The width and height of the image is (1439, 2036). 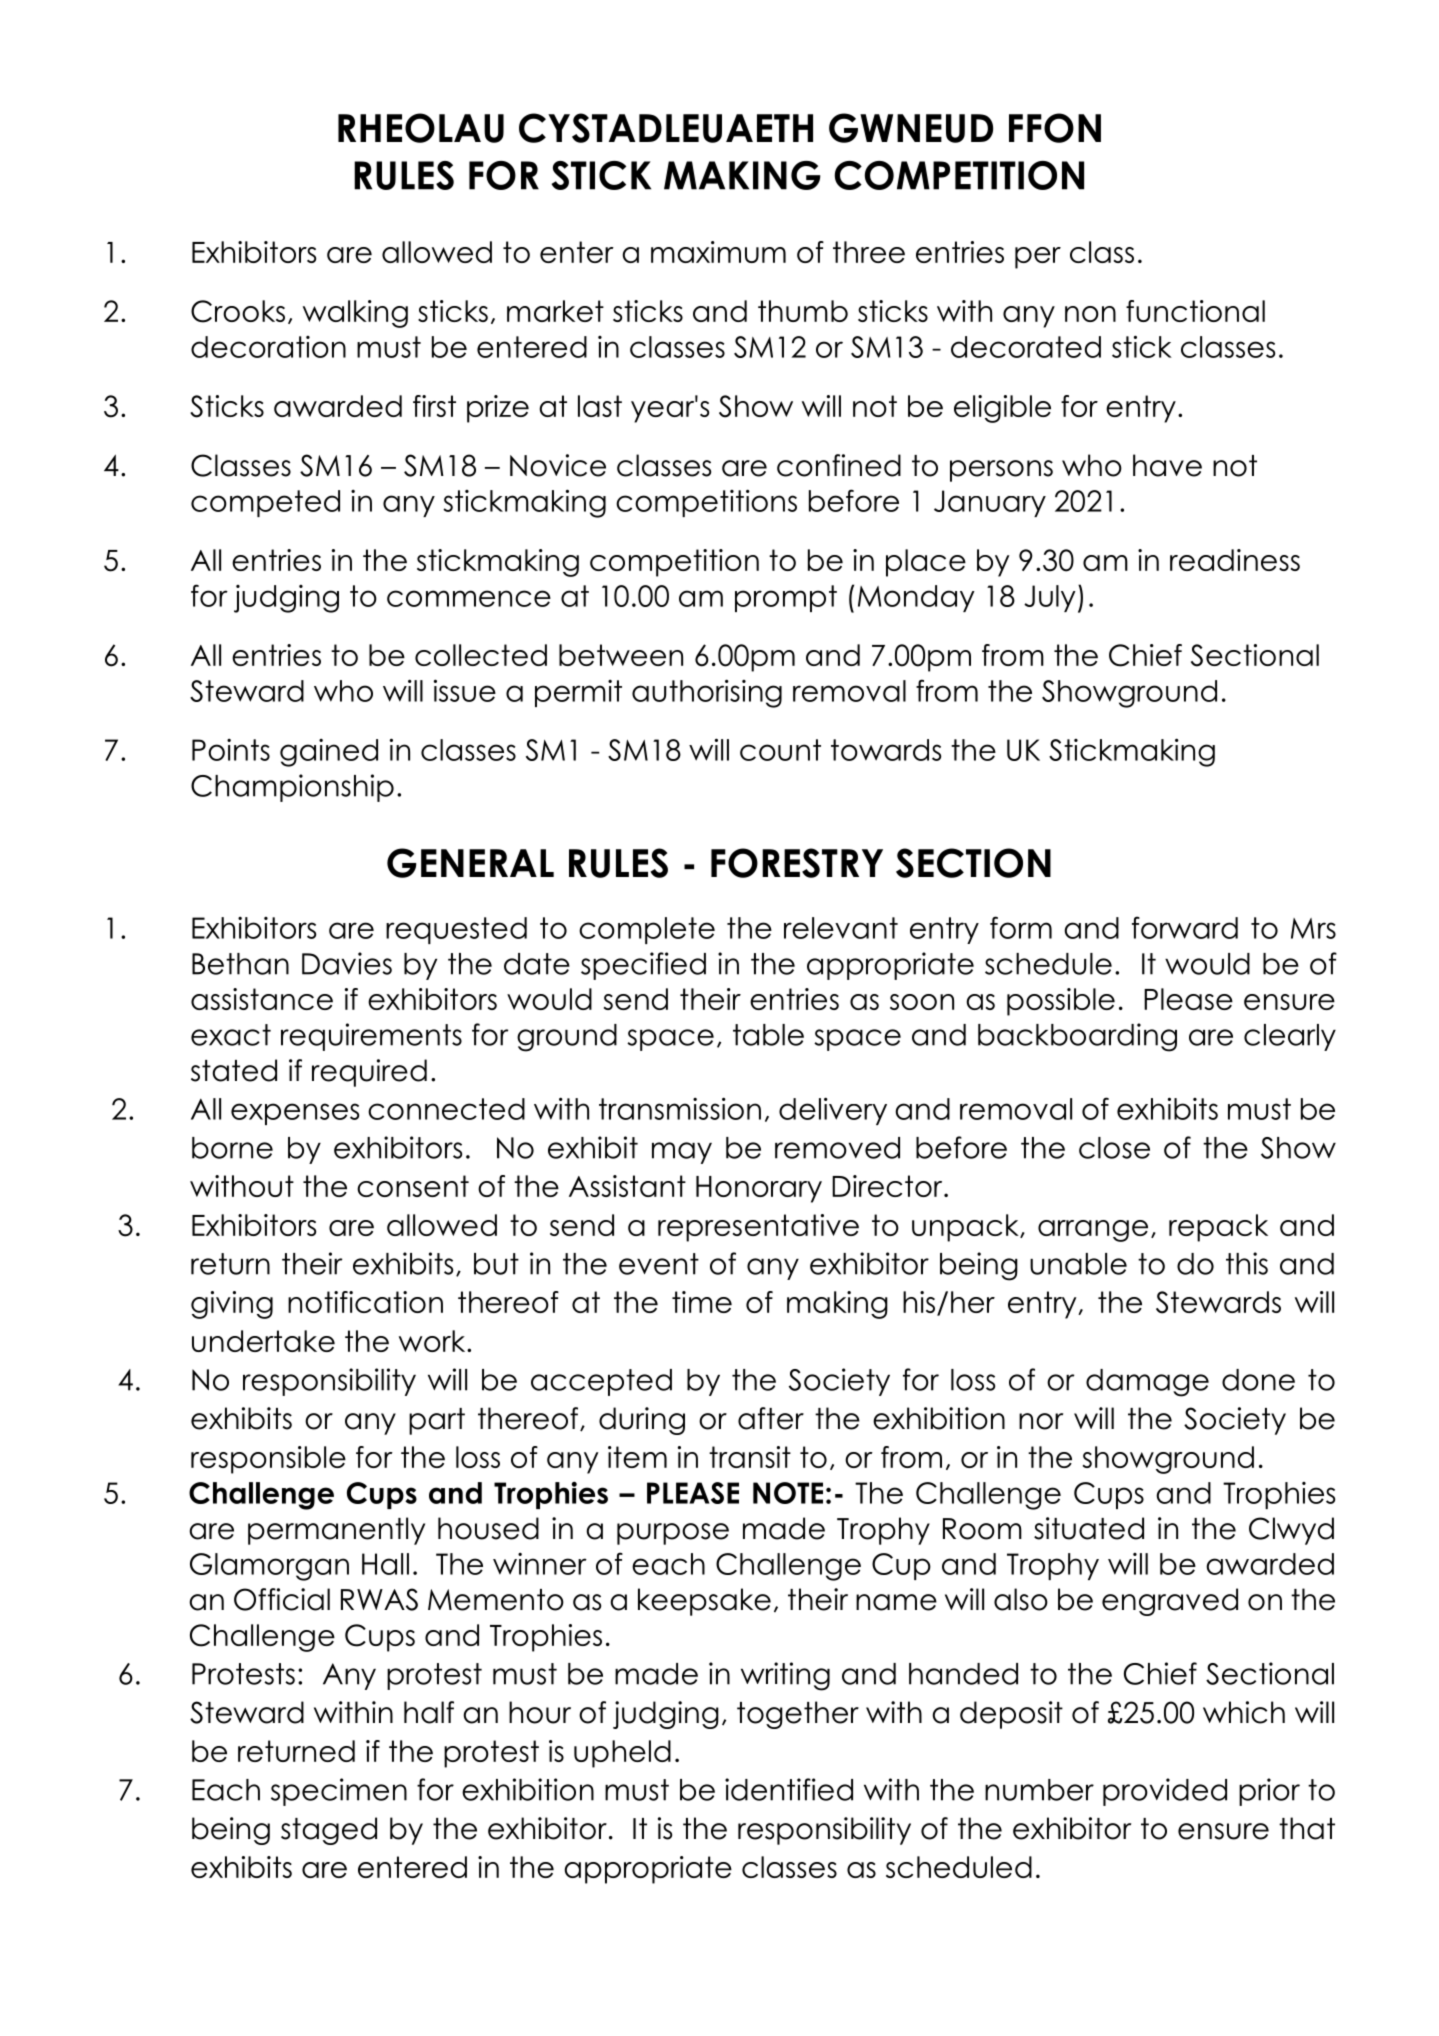 I want to click on this, so click(x=1247, y=1263).
